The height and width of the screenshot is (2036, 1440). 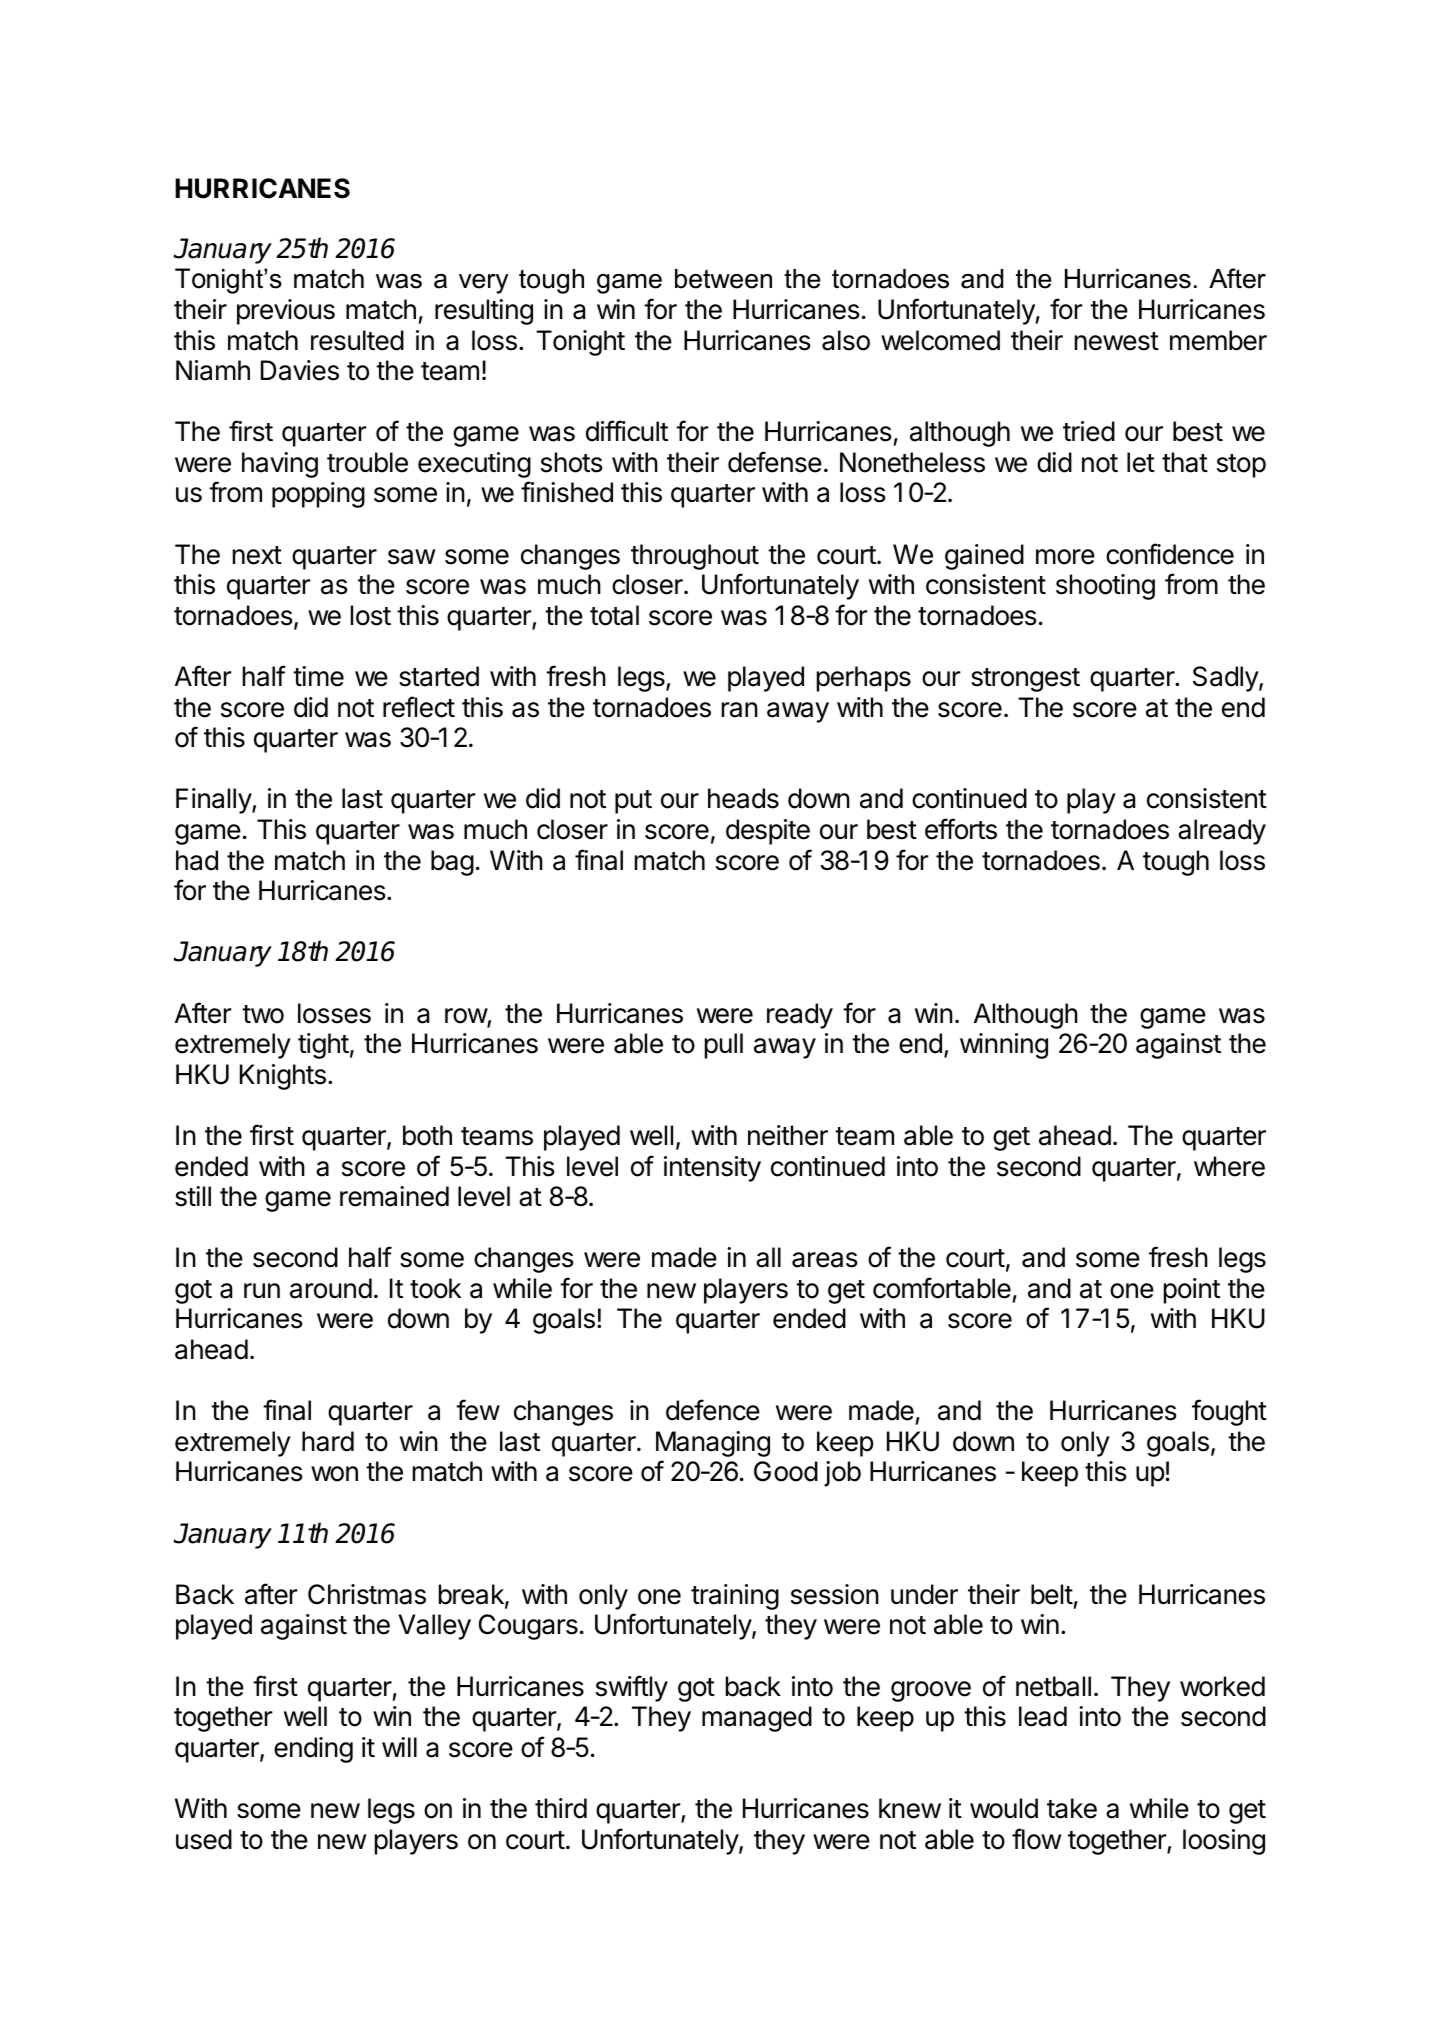 What do you see at coordinates (197, 860) in the screenshot?
I see `had` at bounding box center [197, 860].
